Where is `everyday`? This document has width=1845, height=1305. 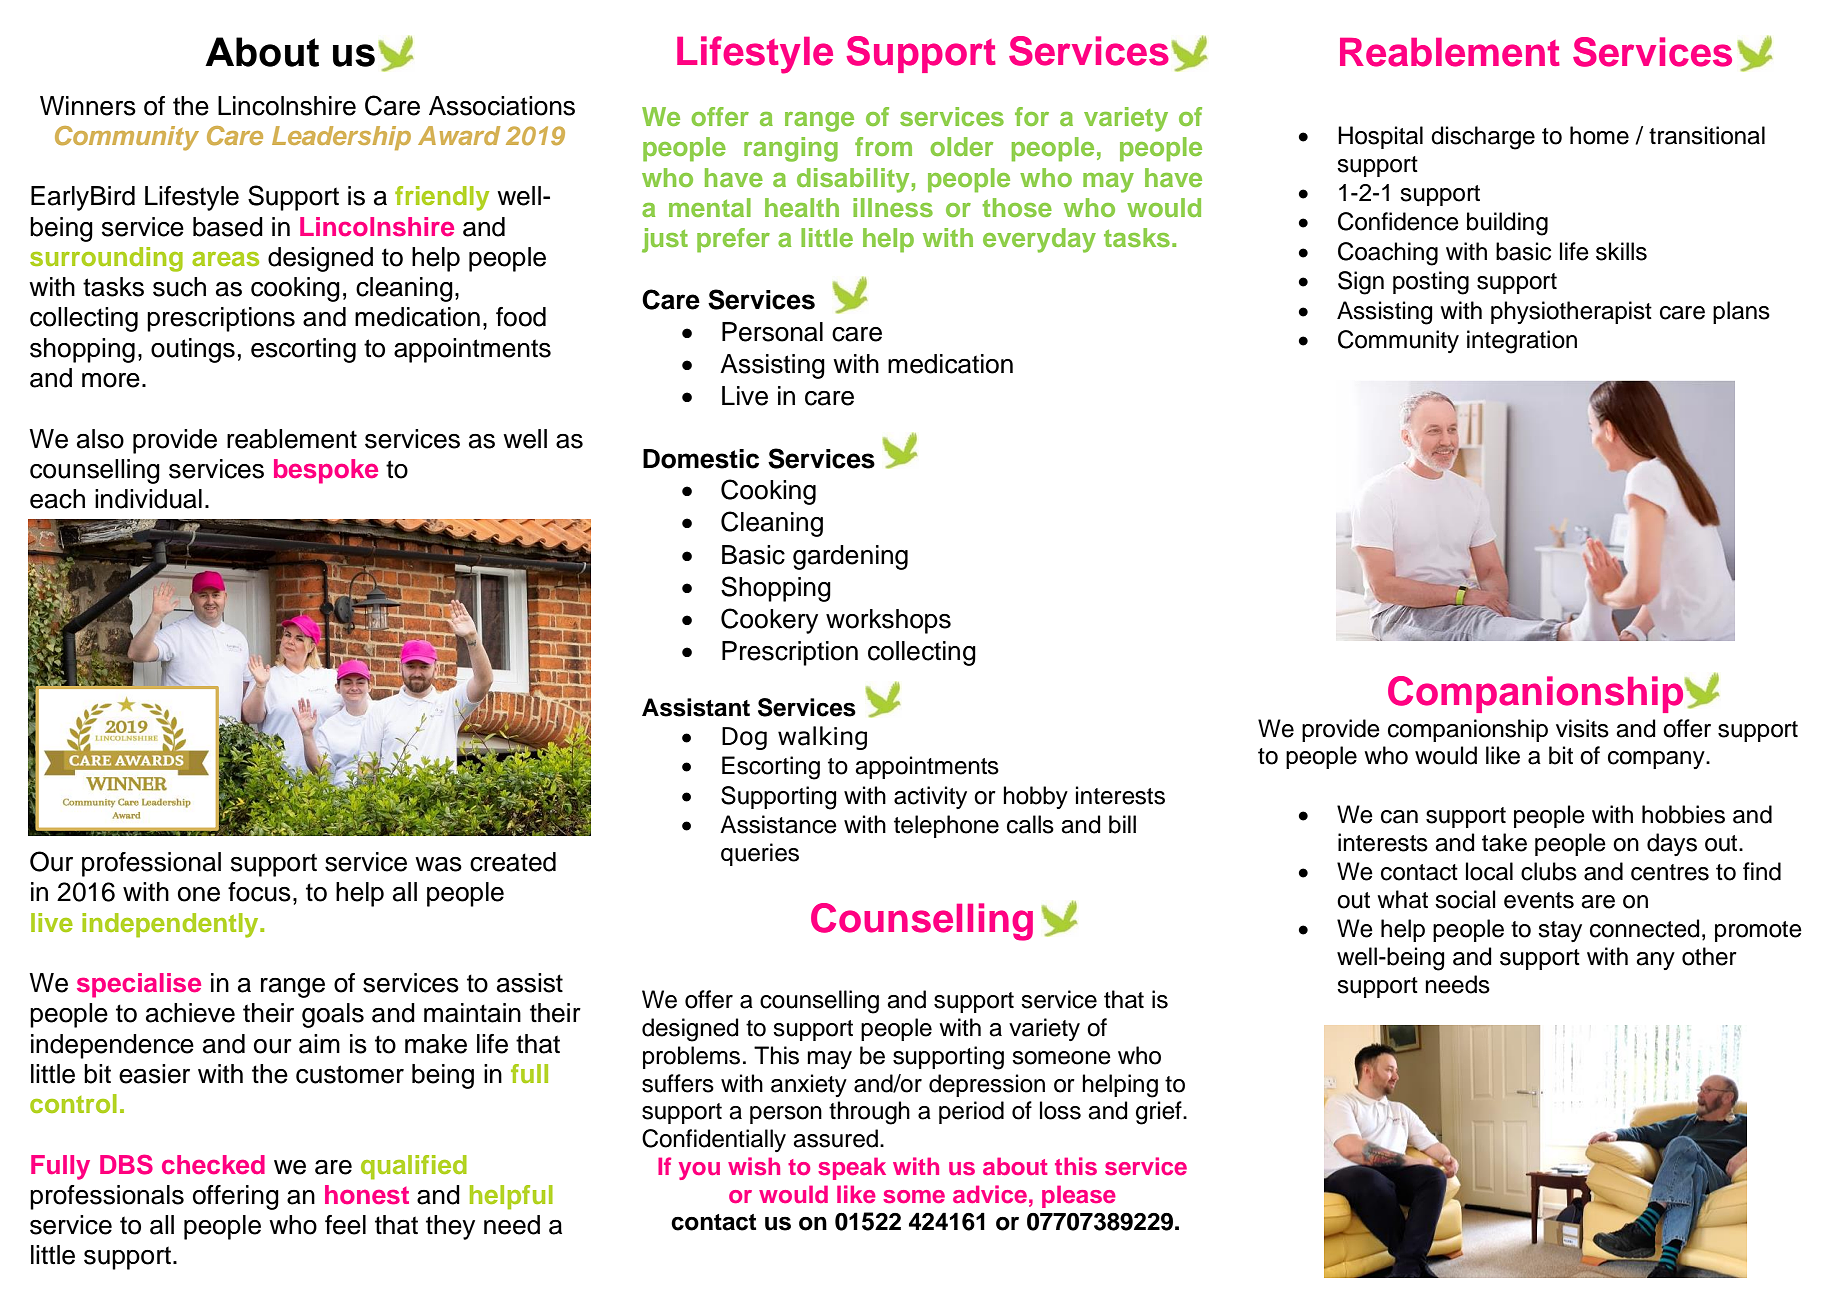
everyday is located at coordinates (1039, 240).
